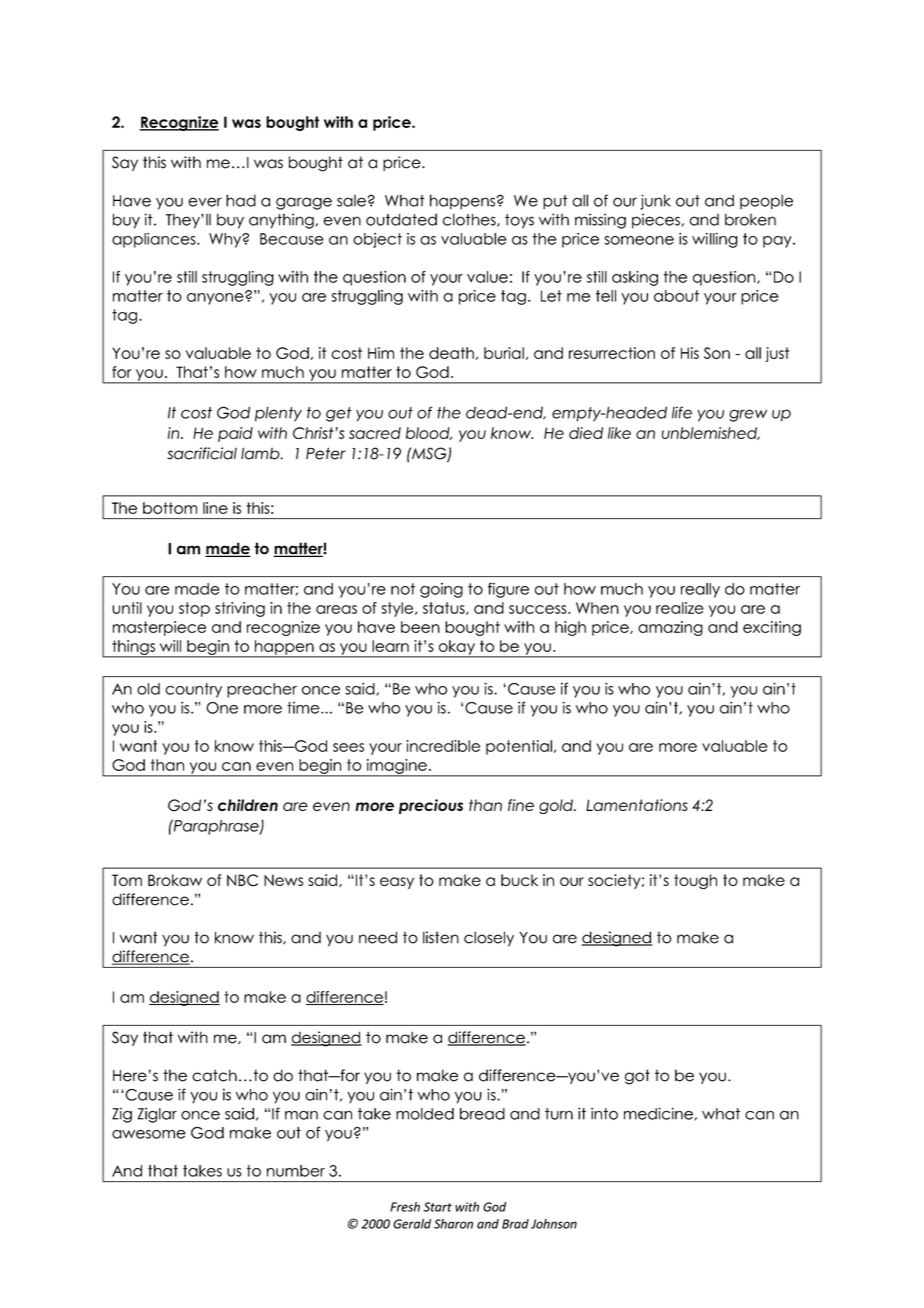  What do you see at coordinates (205, 202) in the screenshot?
I see `ever` at bounding box center [205, 202].
